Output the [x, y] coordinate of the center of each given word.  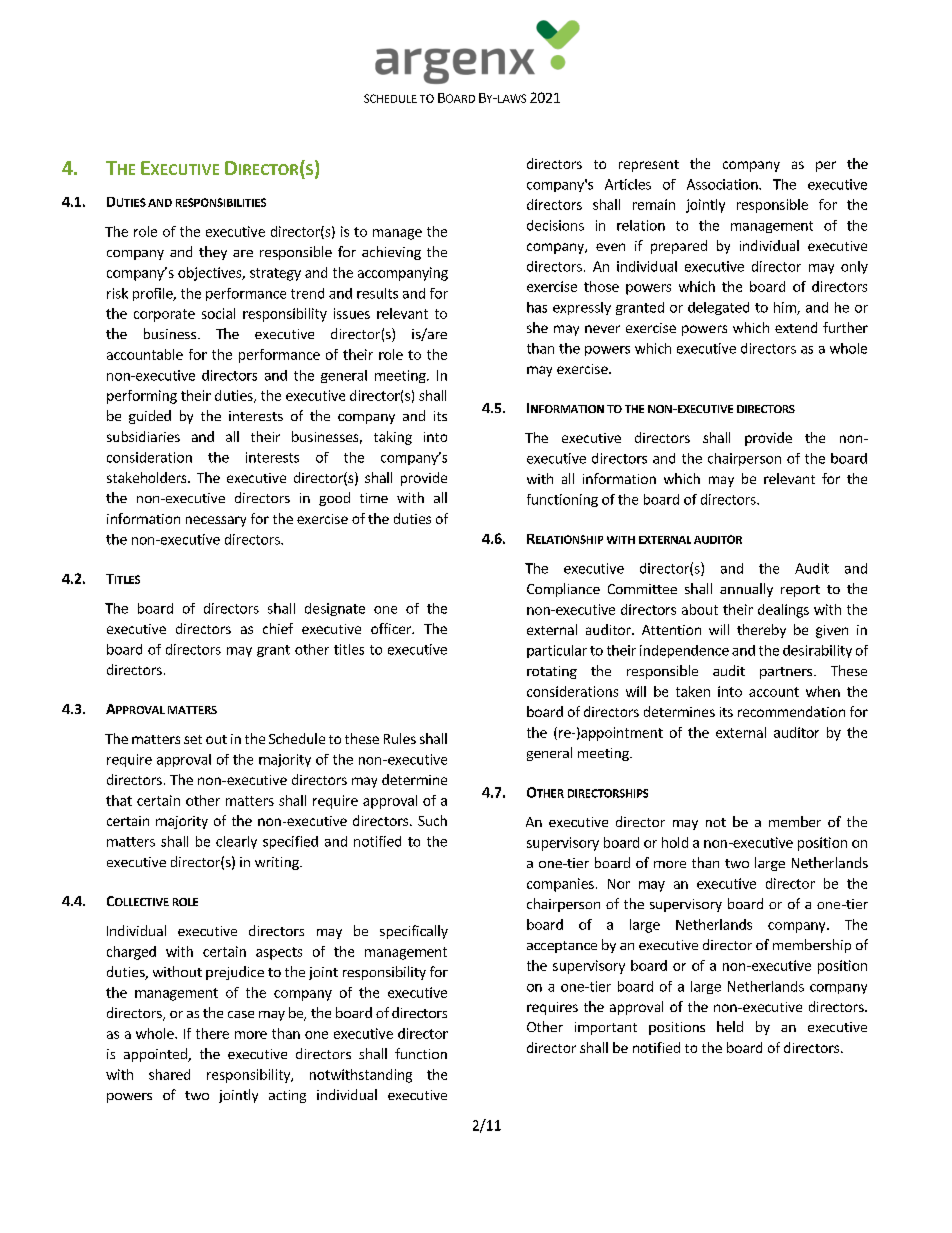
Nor [619, 884]
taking [393, 438]
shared [169, 1074]
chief [278, 628]
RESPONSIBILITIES [221, 202]
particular [557, 651]
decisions [555, 225]
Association [723, 184]
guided [150, 417]
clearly [236, 842]
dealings [783, 611]
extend [796, 327]
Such [432, 820]
